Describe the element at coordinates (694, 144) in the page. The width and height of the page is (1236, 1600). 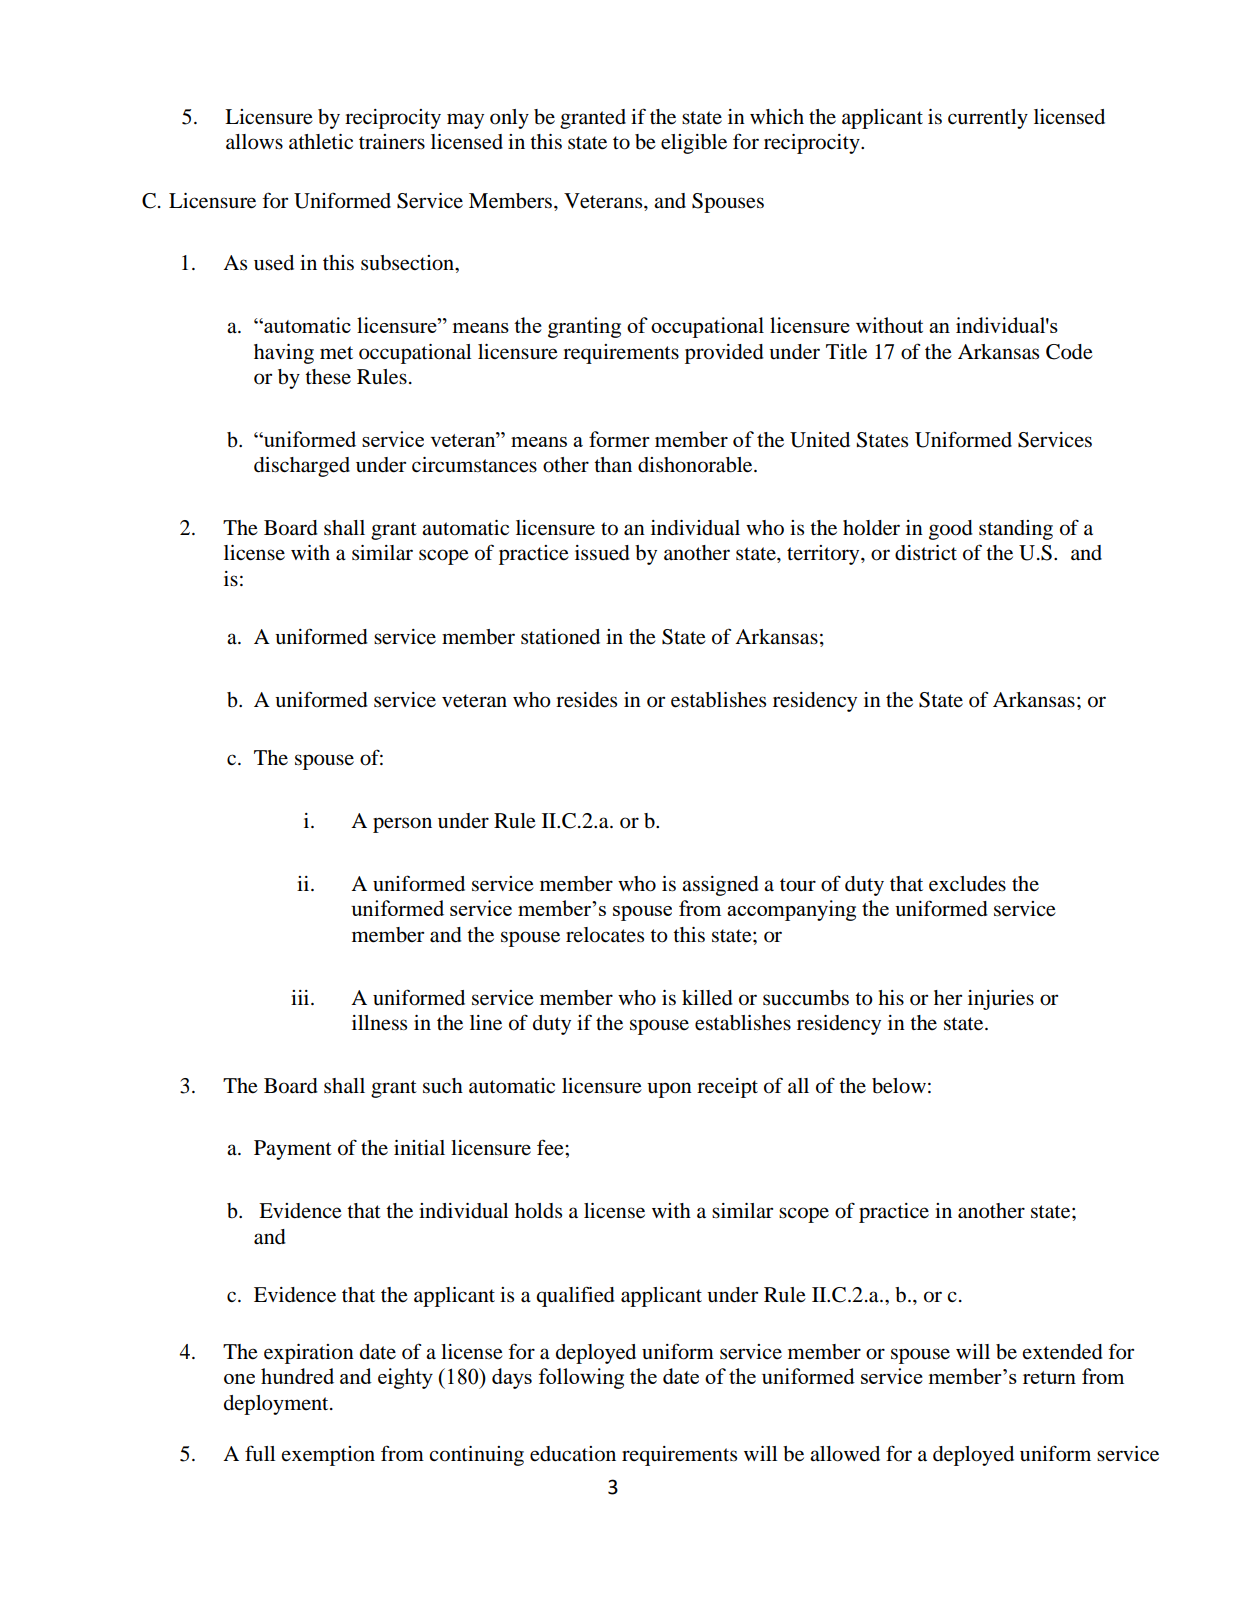
I see `eligible` at that location.
